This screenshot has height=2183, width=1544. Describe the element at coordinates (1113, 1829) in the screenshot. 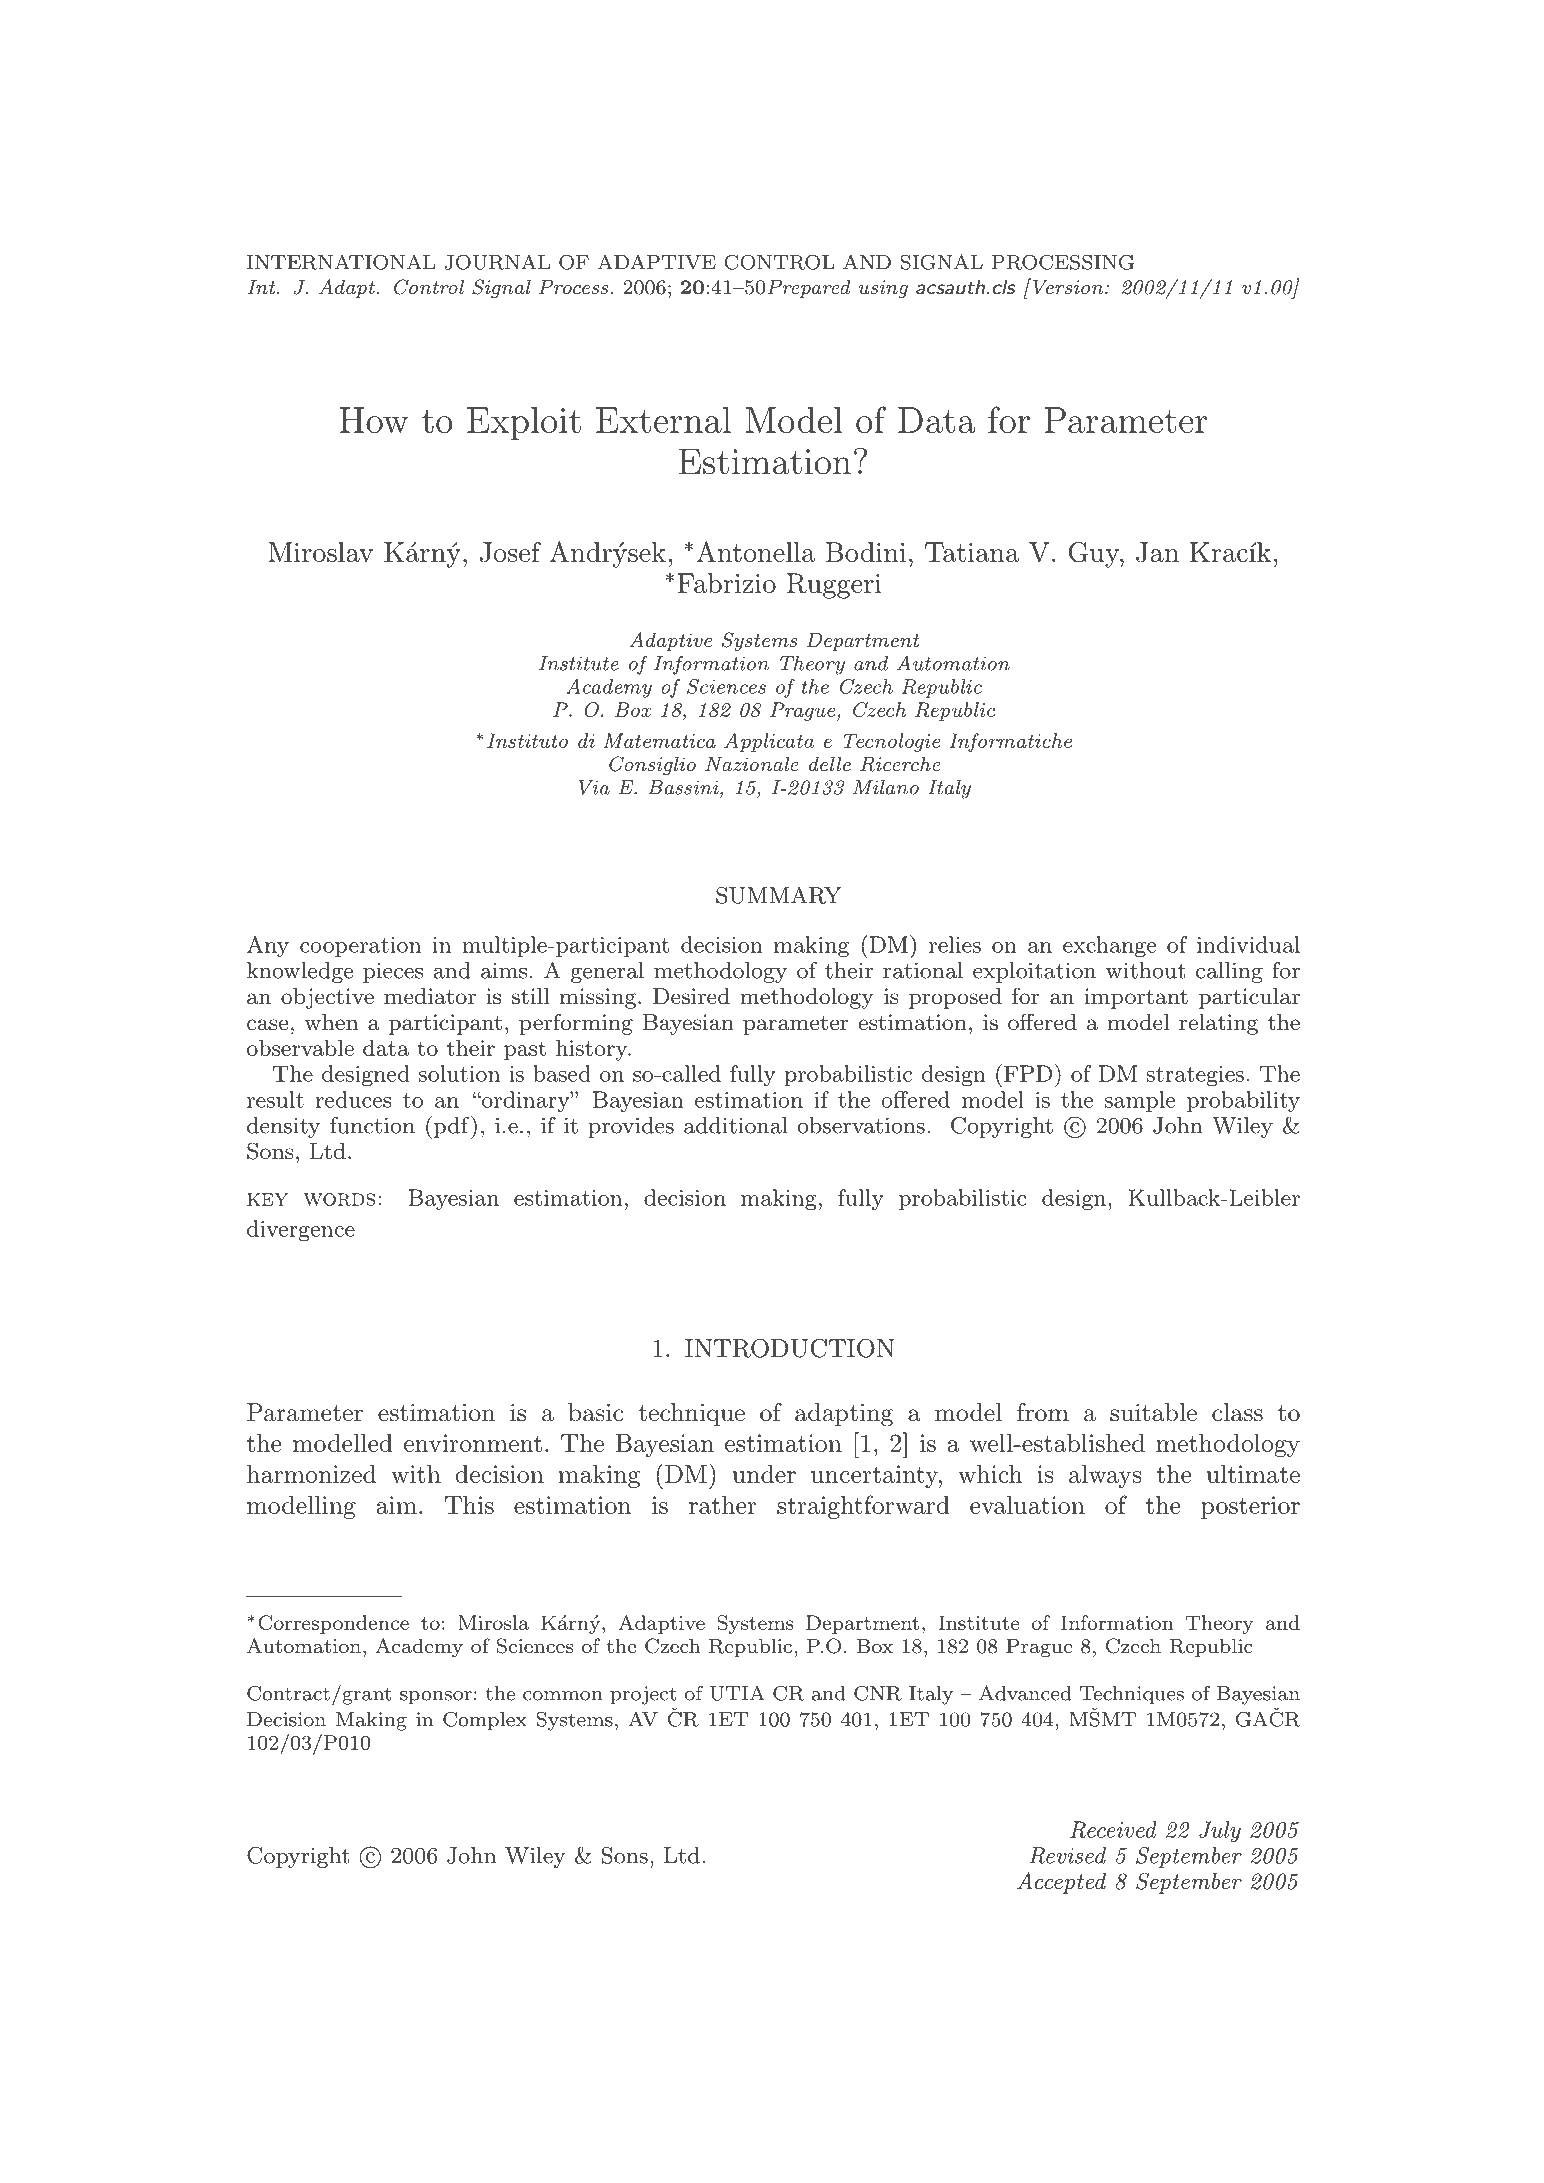

I see `Received` at that location.
